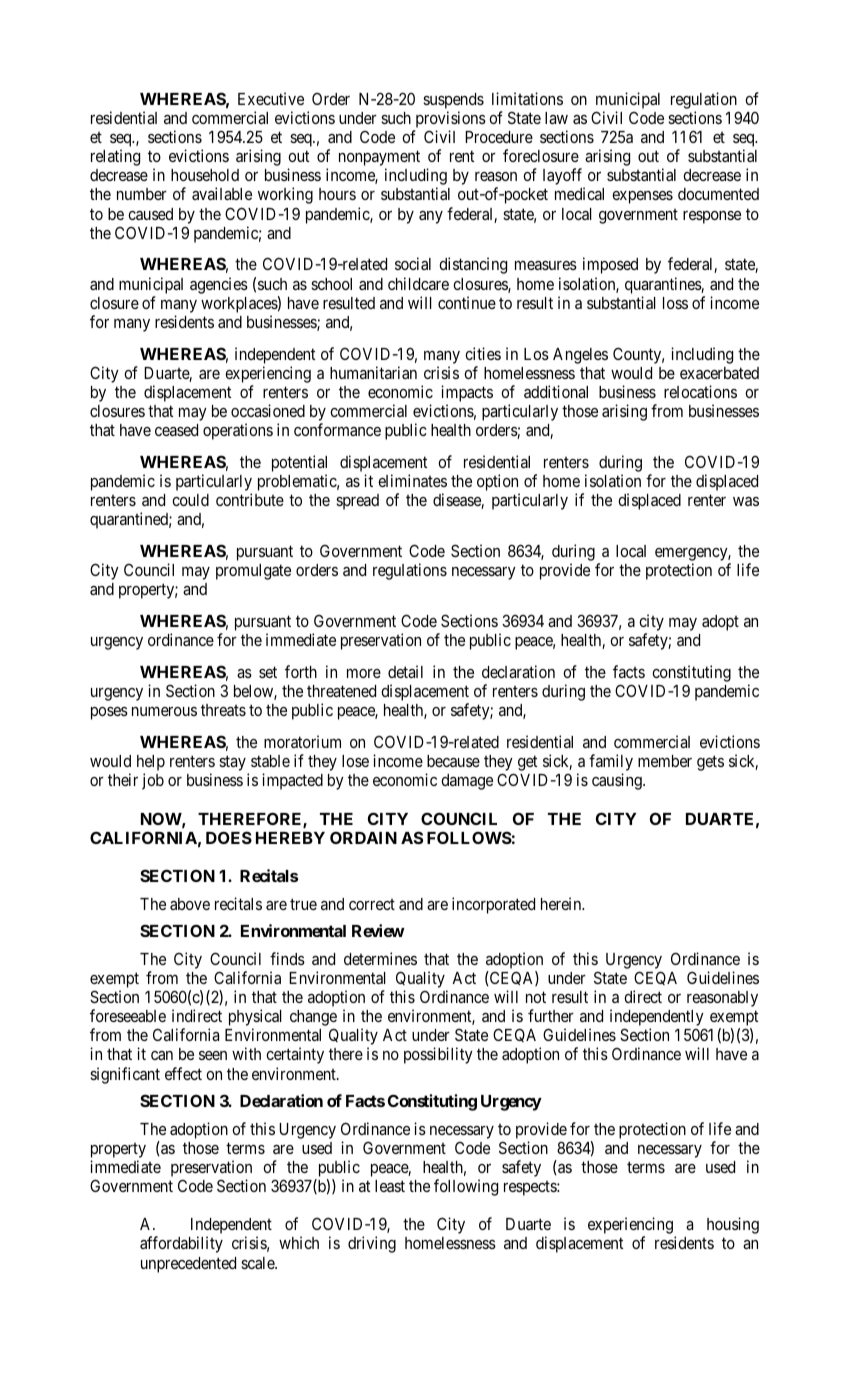 The height and width of the screenshot is (1400, 849). I want to click on expenses, so click(642, 197).
